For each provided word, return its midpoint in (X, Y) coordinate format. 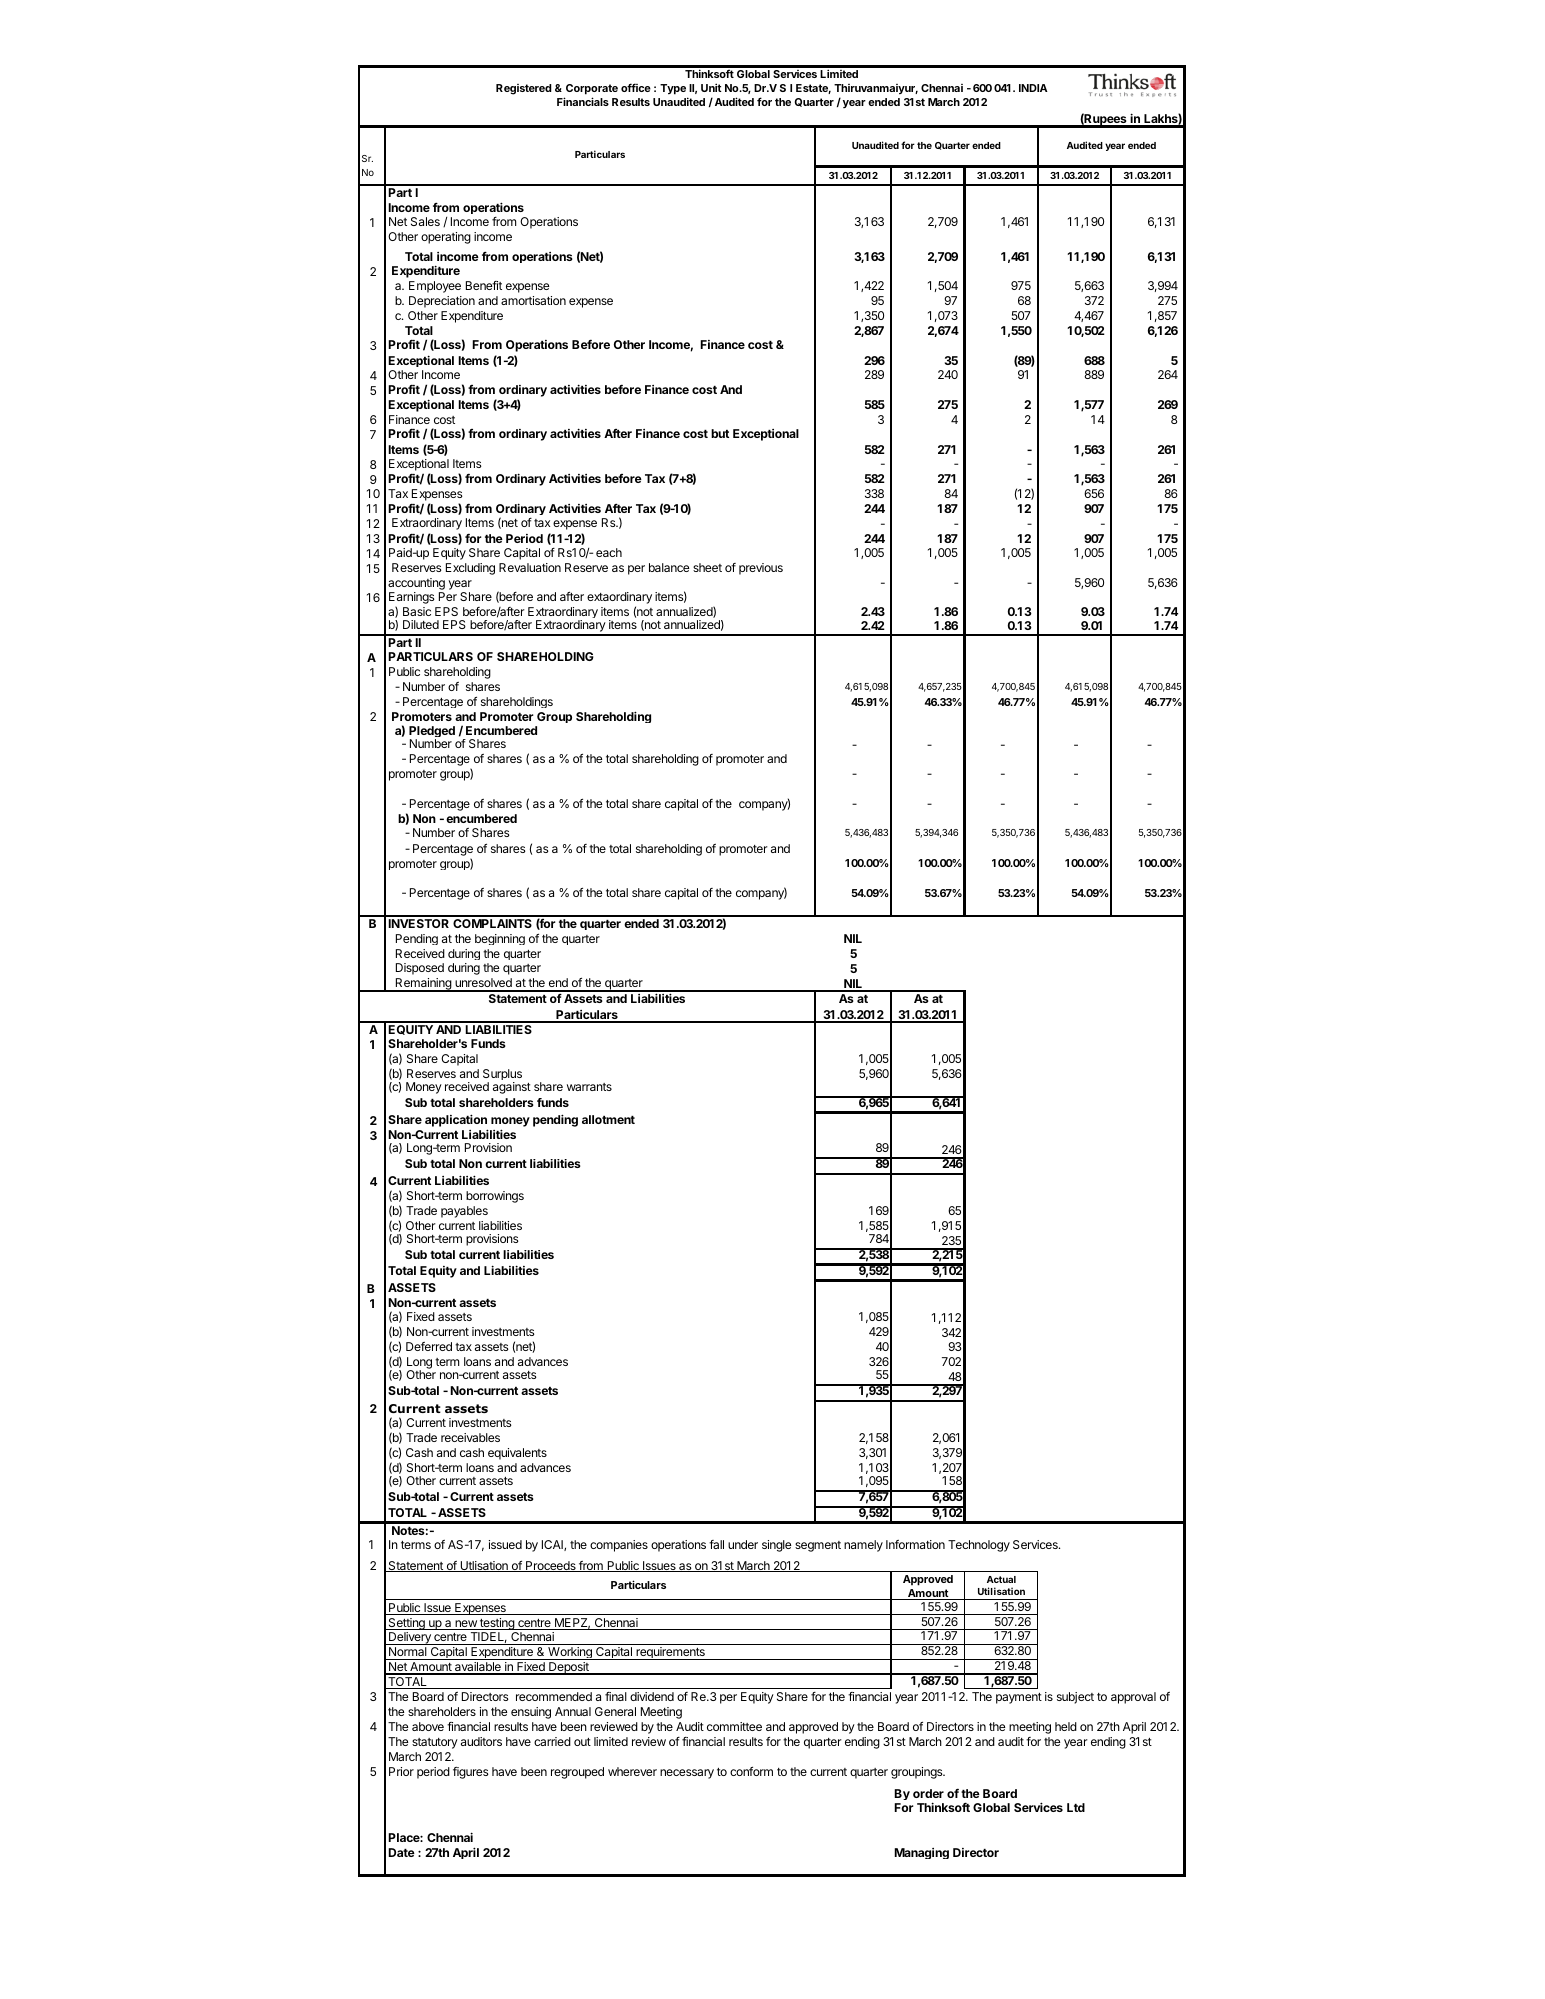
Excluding (470, 569)
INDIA (1033, 88)
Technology (979, 1546)
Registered (524, 89)
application (456, 1122)
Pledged (432, 733)
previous (761, 569)
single (776, 1546)
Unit (711, 87)
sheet (707, 567)
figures (471, 1773)
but (720, 433)
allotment (608, 1119)
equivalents (517, 1454)
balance (669, 567)
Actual (1001, 1579)
